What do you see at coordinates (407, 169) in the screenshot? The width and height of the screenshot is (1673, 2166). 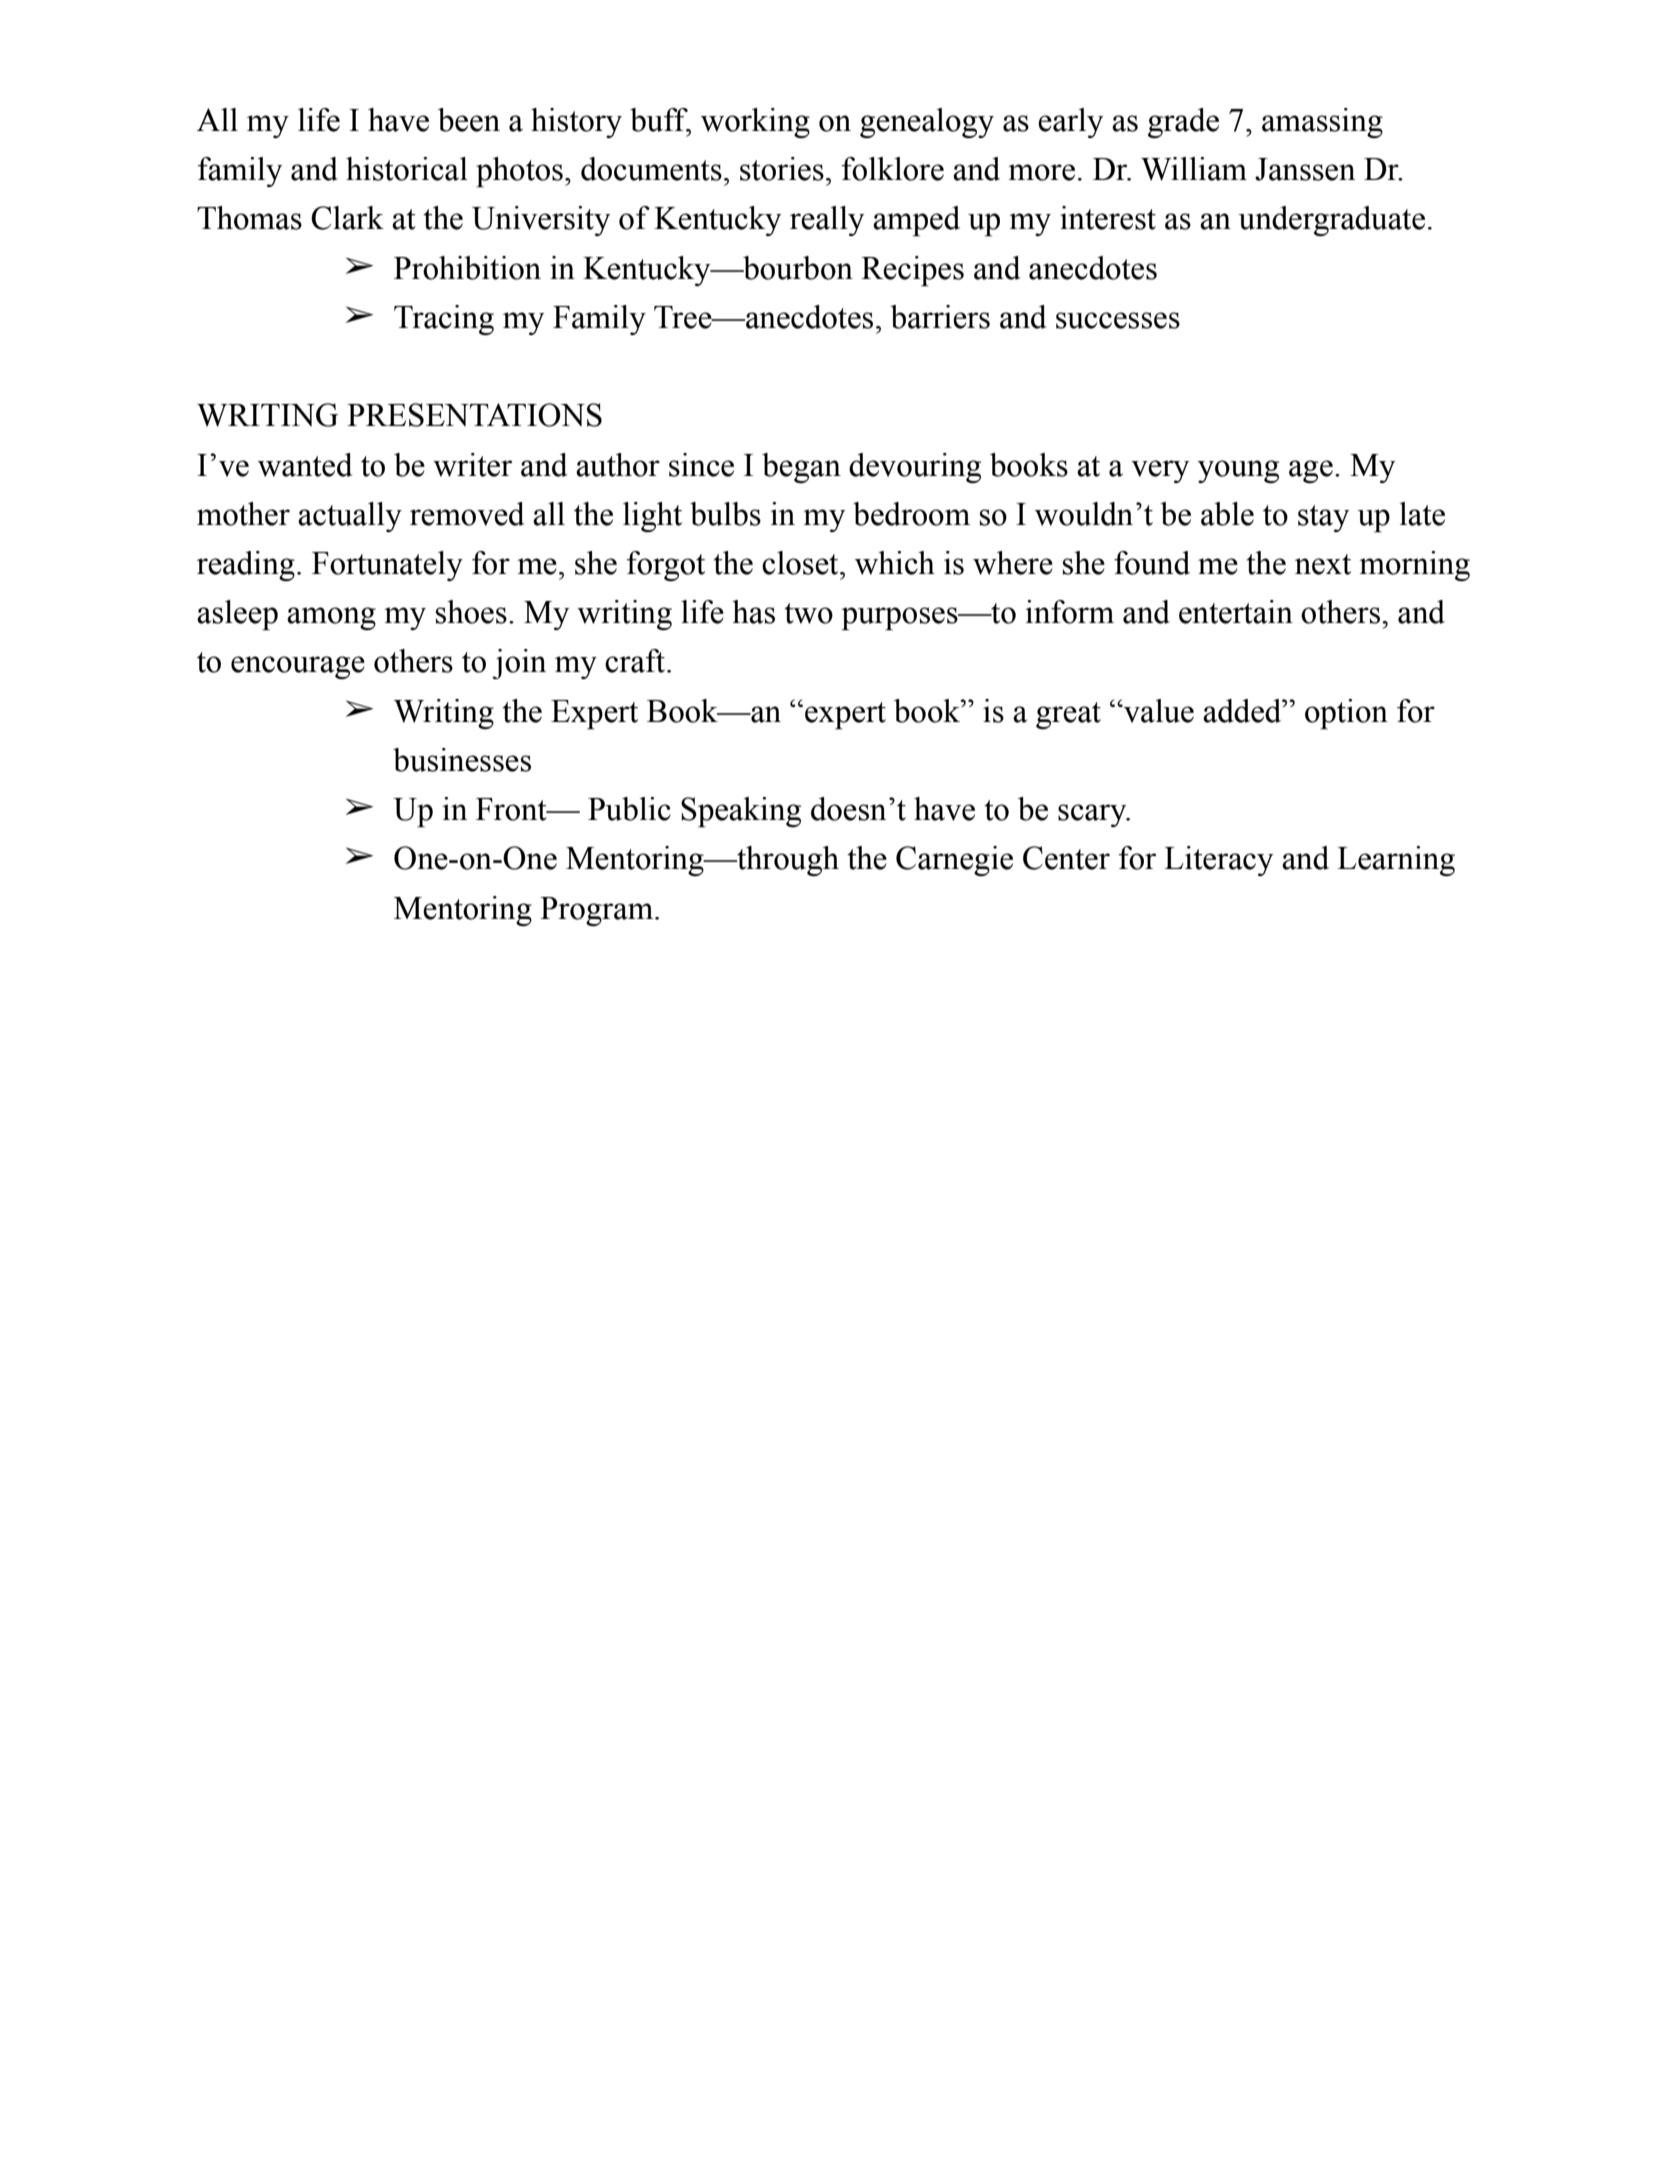 I see `historical` at bounding box center [407, 169].
